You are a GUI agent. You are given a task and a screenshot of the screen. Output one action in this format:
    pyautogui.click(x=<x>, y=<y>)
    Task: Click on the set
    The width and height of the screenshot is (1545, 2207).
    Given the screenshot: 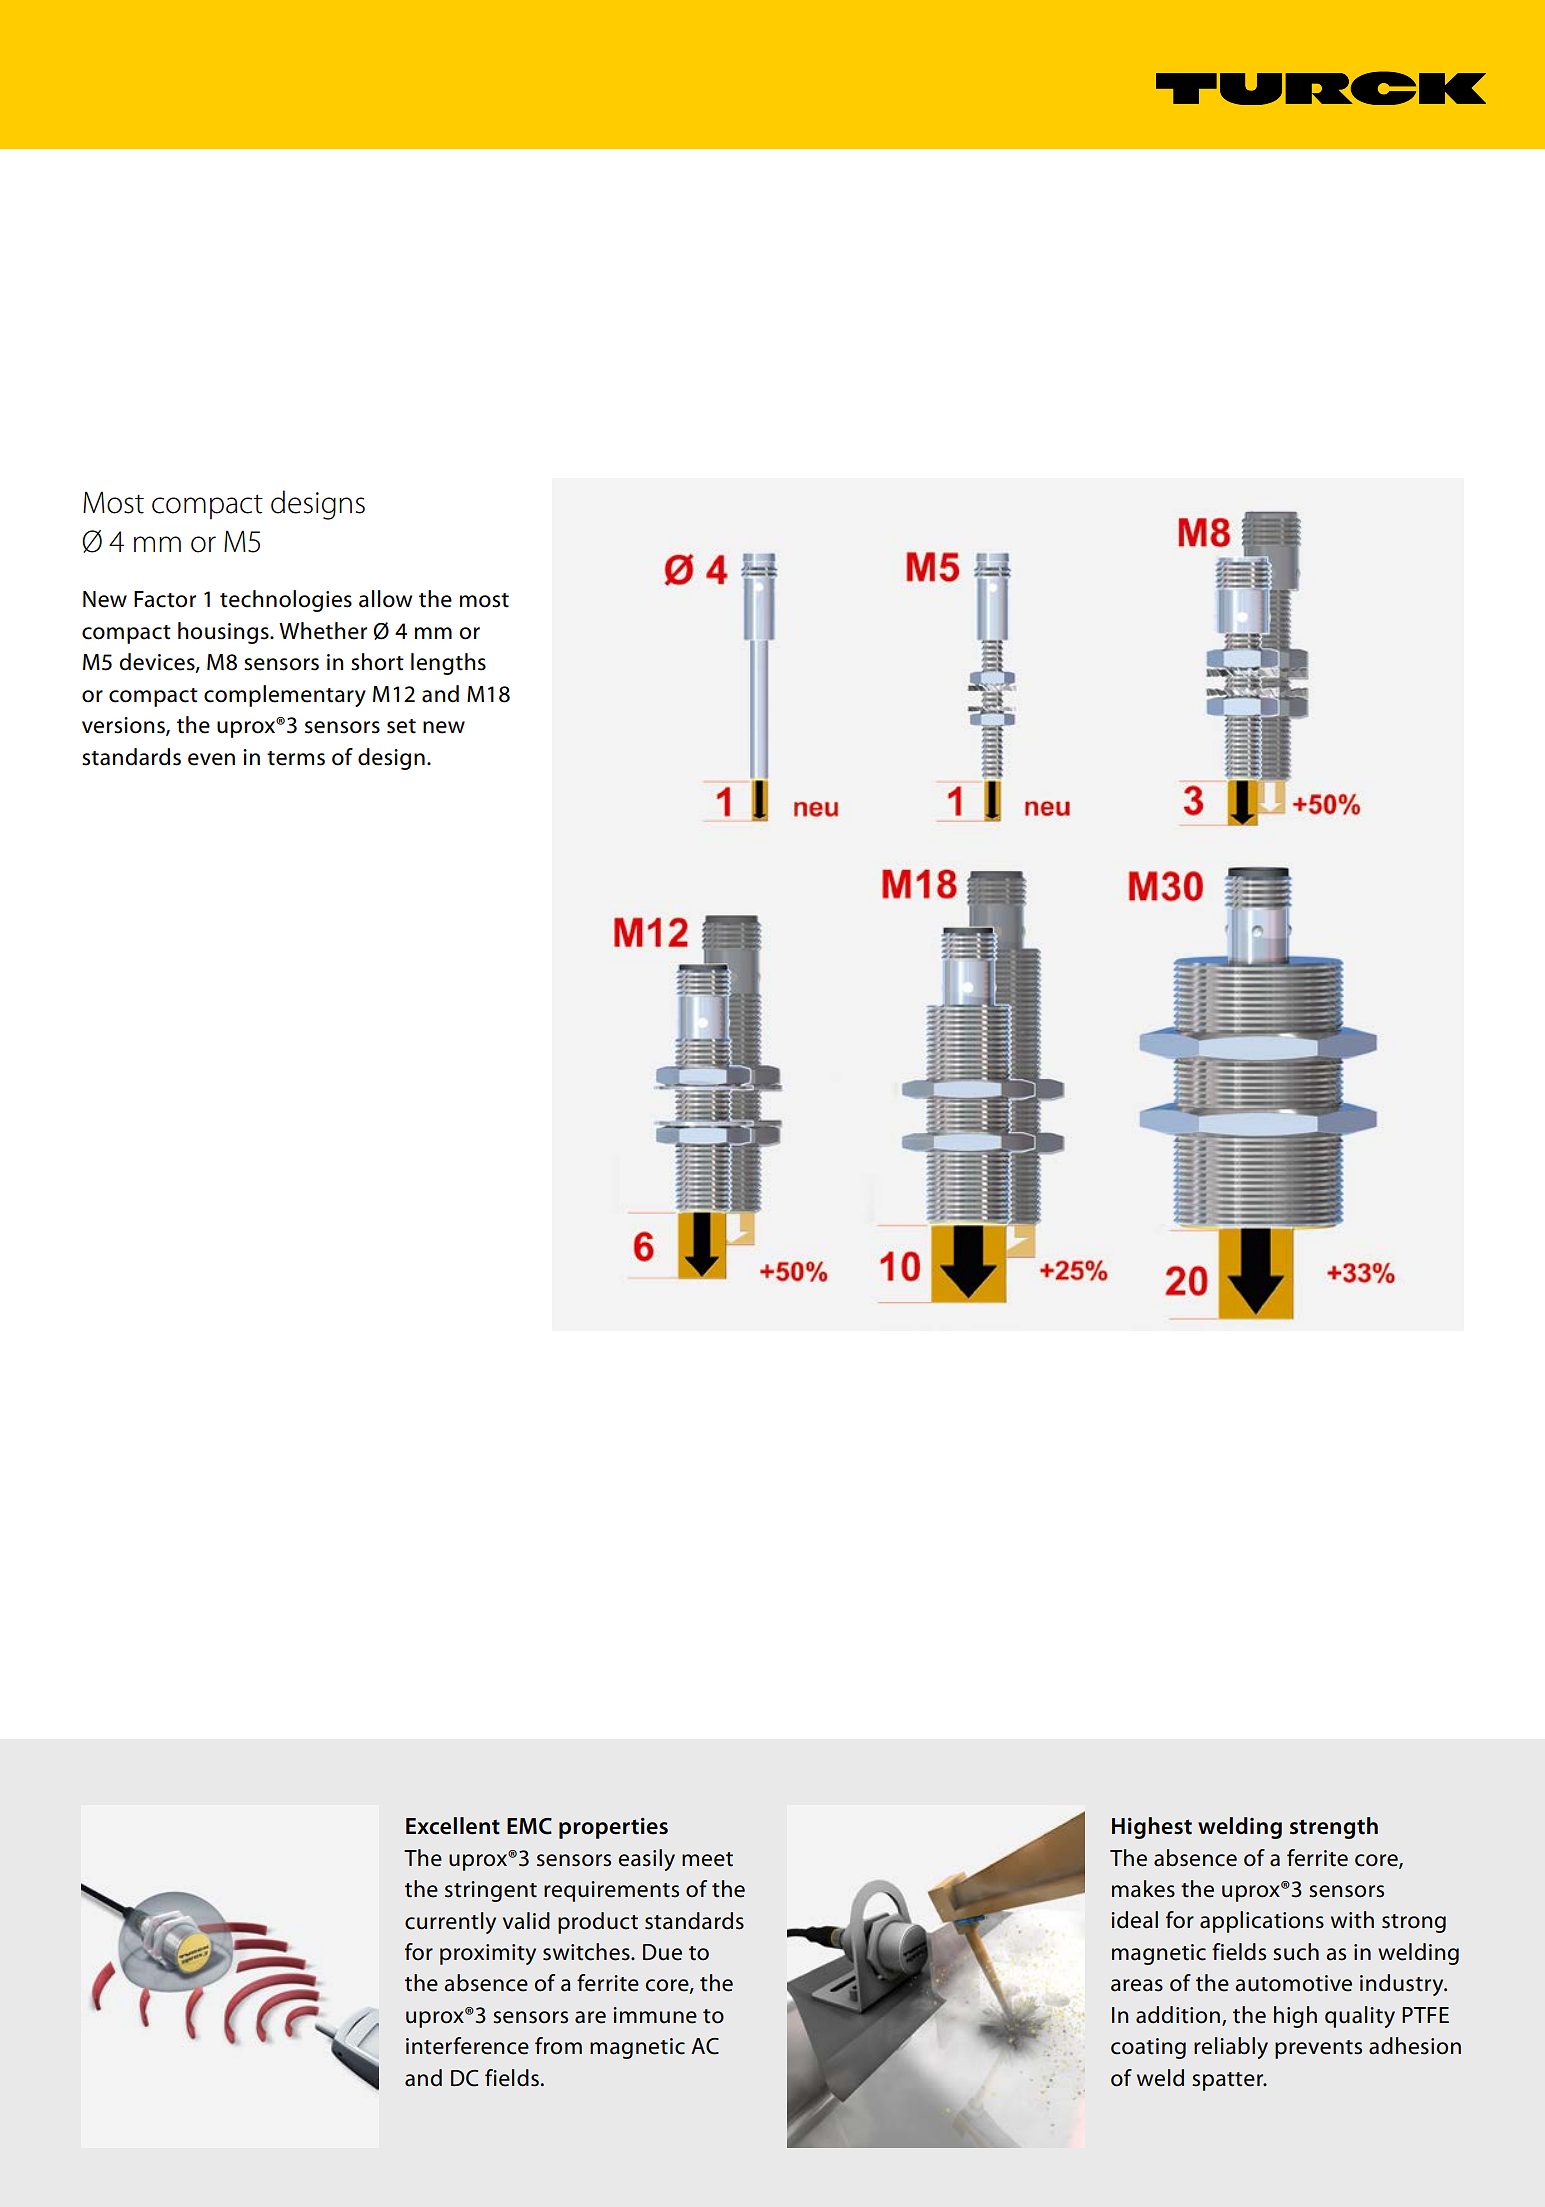 What is the action you would take?
    pyautogui.click(x=401, y=726)
